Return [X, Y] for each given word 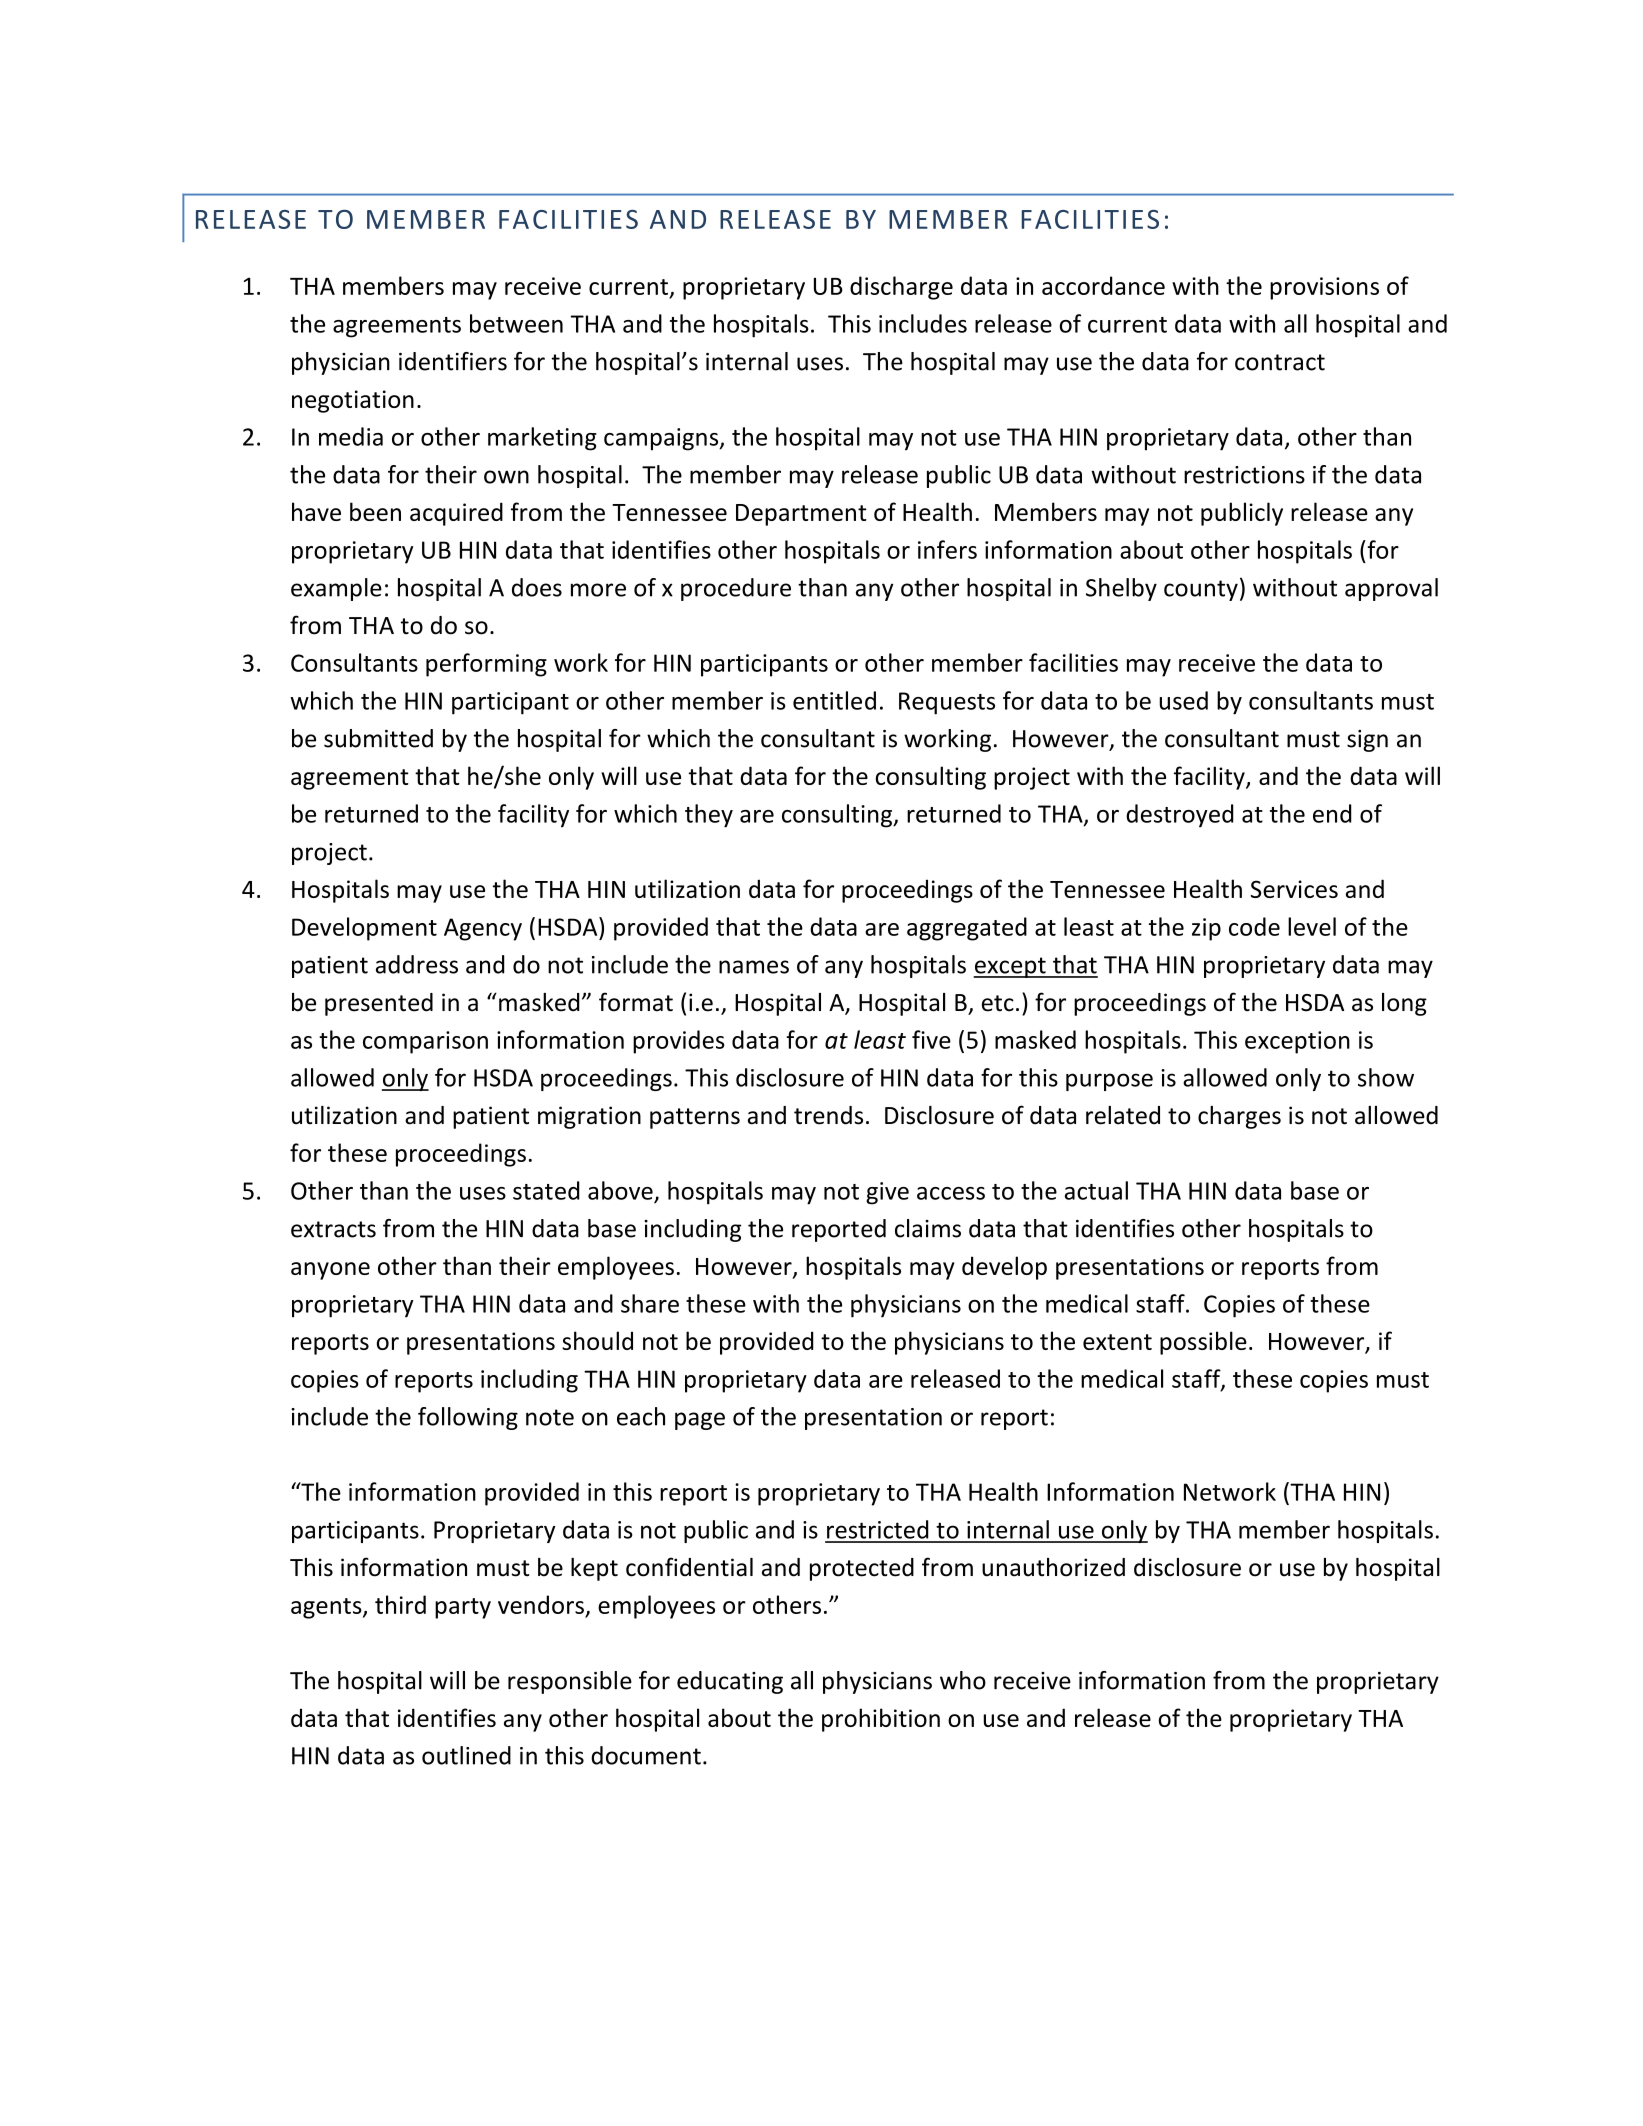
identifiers [453, 361]
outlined [466, 1755]
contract [1280, 362]
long [1404, 1004]
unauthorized [1053, 1567]
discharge [901, 288]
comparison [425, 1042]
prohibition [881, 1720]
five [931, 1039]
